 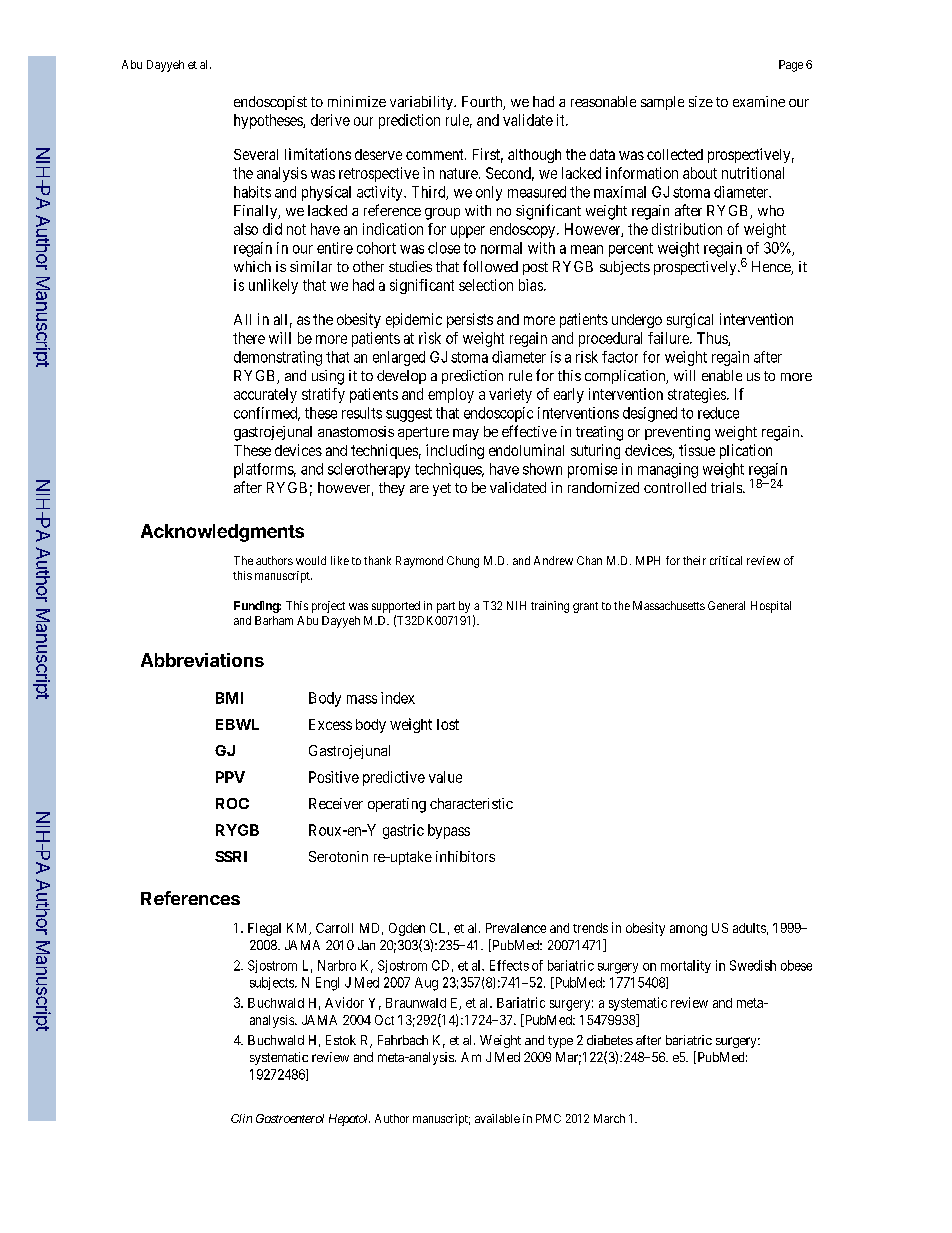 I want to click on reduce, so click(x=718, y=413).
